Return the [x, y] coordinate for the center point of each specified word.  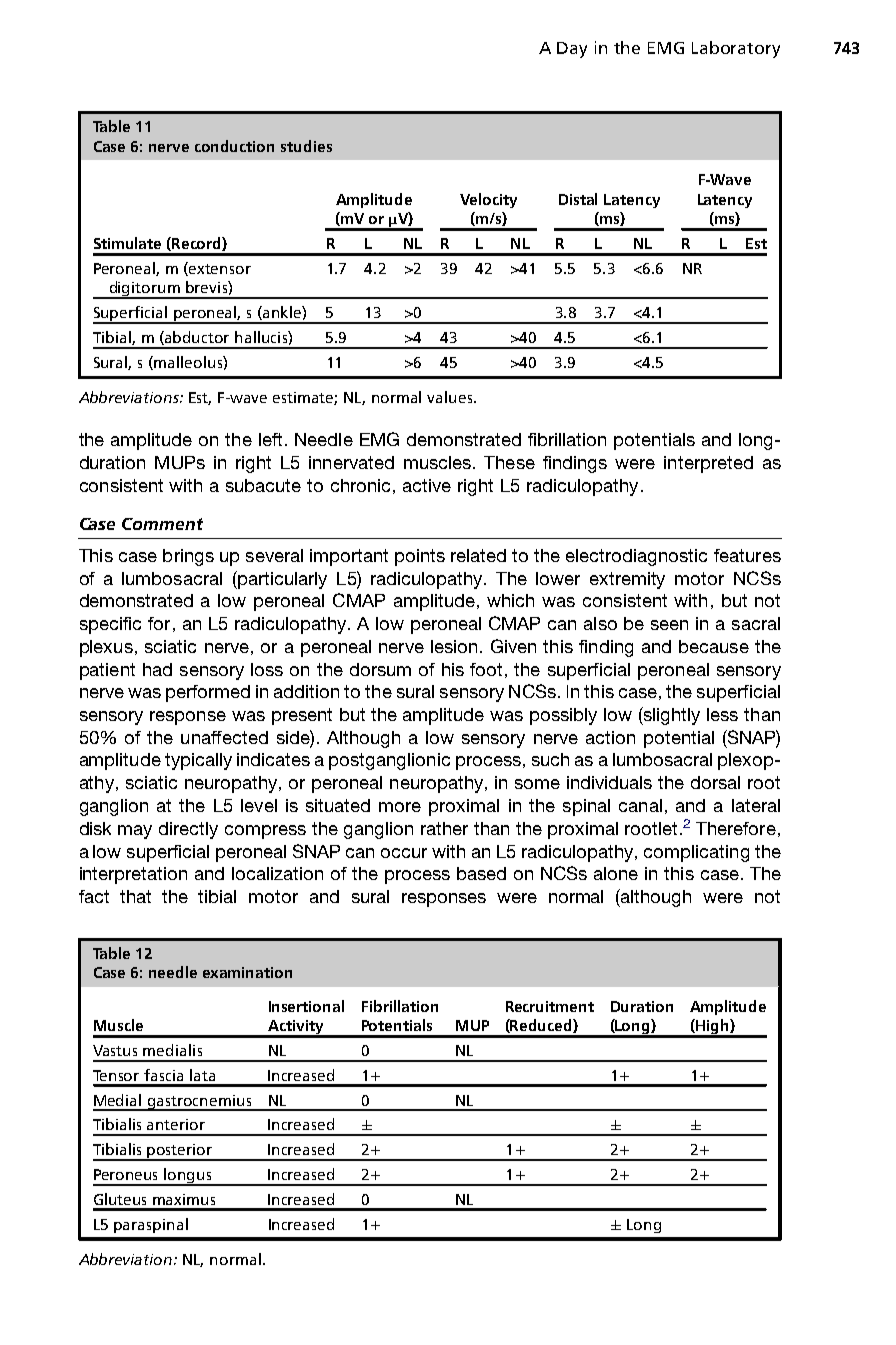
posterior [180, 1152]
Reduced [541, 1026]
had [157, 669]
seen [669, 625]
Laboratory [736, 49]
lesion [454, 646]
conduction [234, 146]
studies [306, 146]
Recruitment [550, 1006]
